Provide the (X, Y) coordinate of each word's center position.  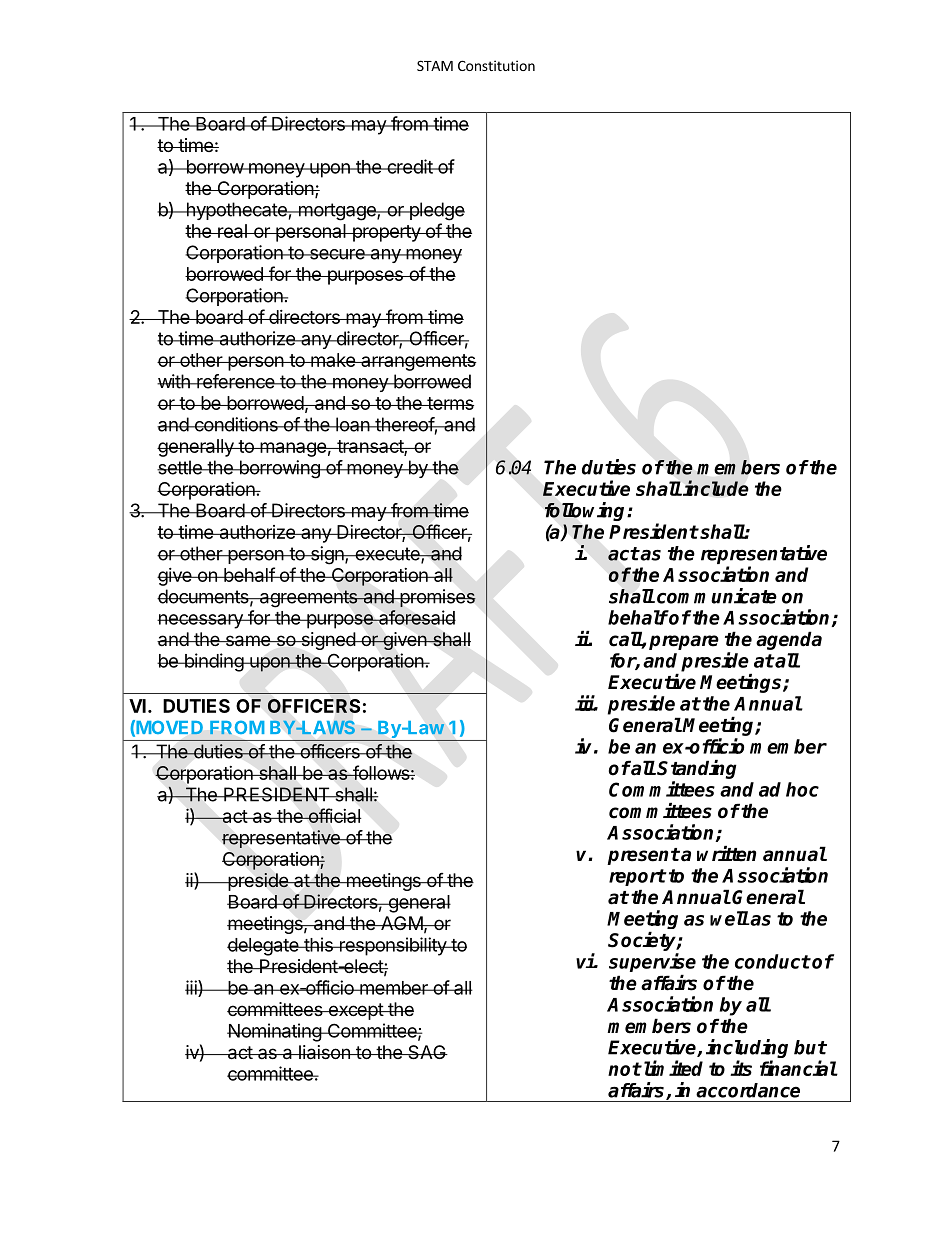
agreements (308, 599)
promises (437, 598)
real (232, 231)
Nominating (275, 1032)
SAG (427, 1052)
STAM (435, 65)
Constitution (496, 65)
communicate (717, 596)
